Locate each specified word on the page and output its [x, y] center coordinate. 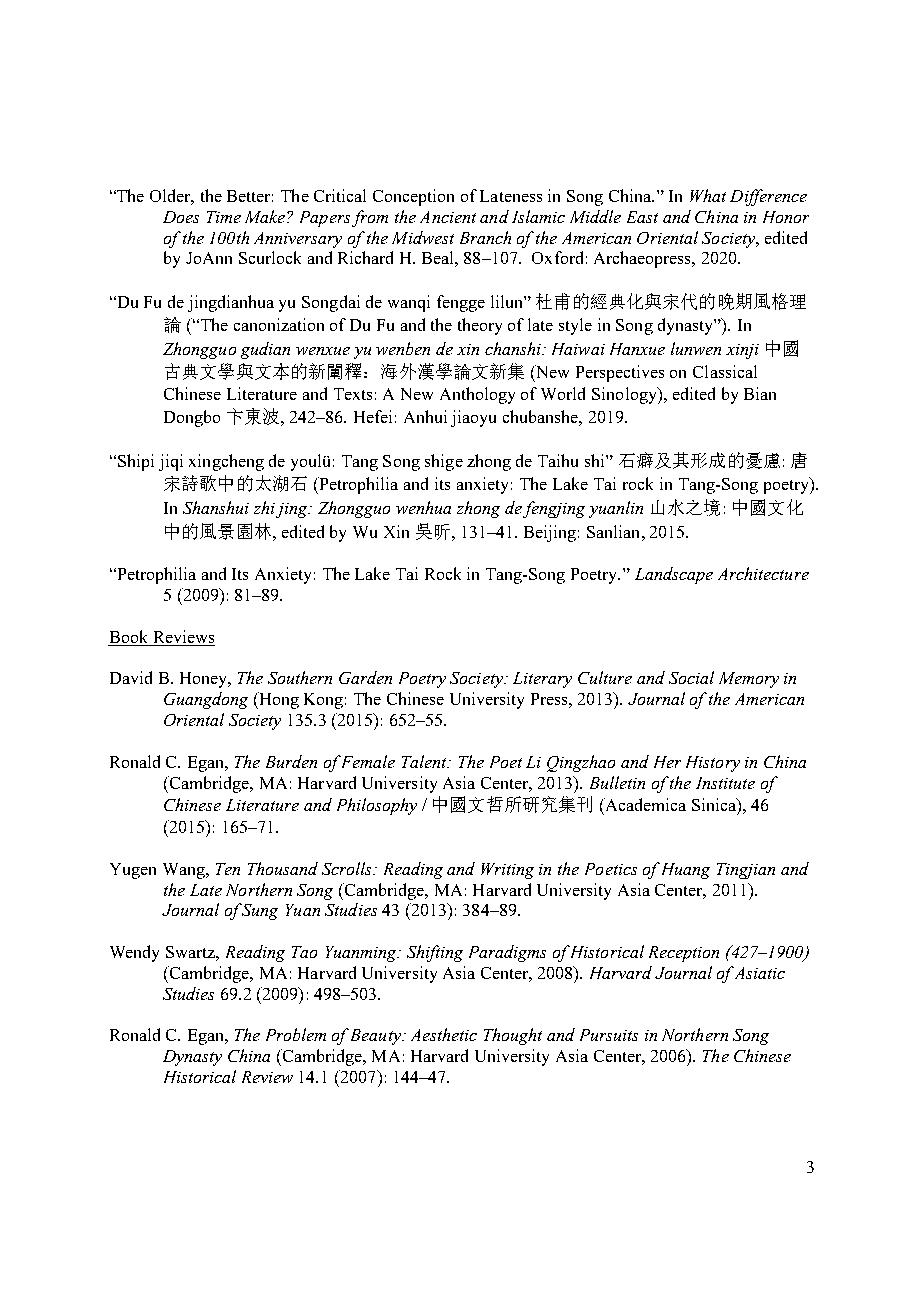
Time [224, 217]
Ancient [448, 217]
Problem [296, 1034]
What [708, 195]
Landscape [674, 575]
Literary [542, 680]
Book [128, 636]
